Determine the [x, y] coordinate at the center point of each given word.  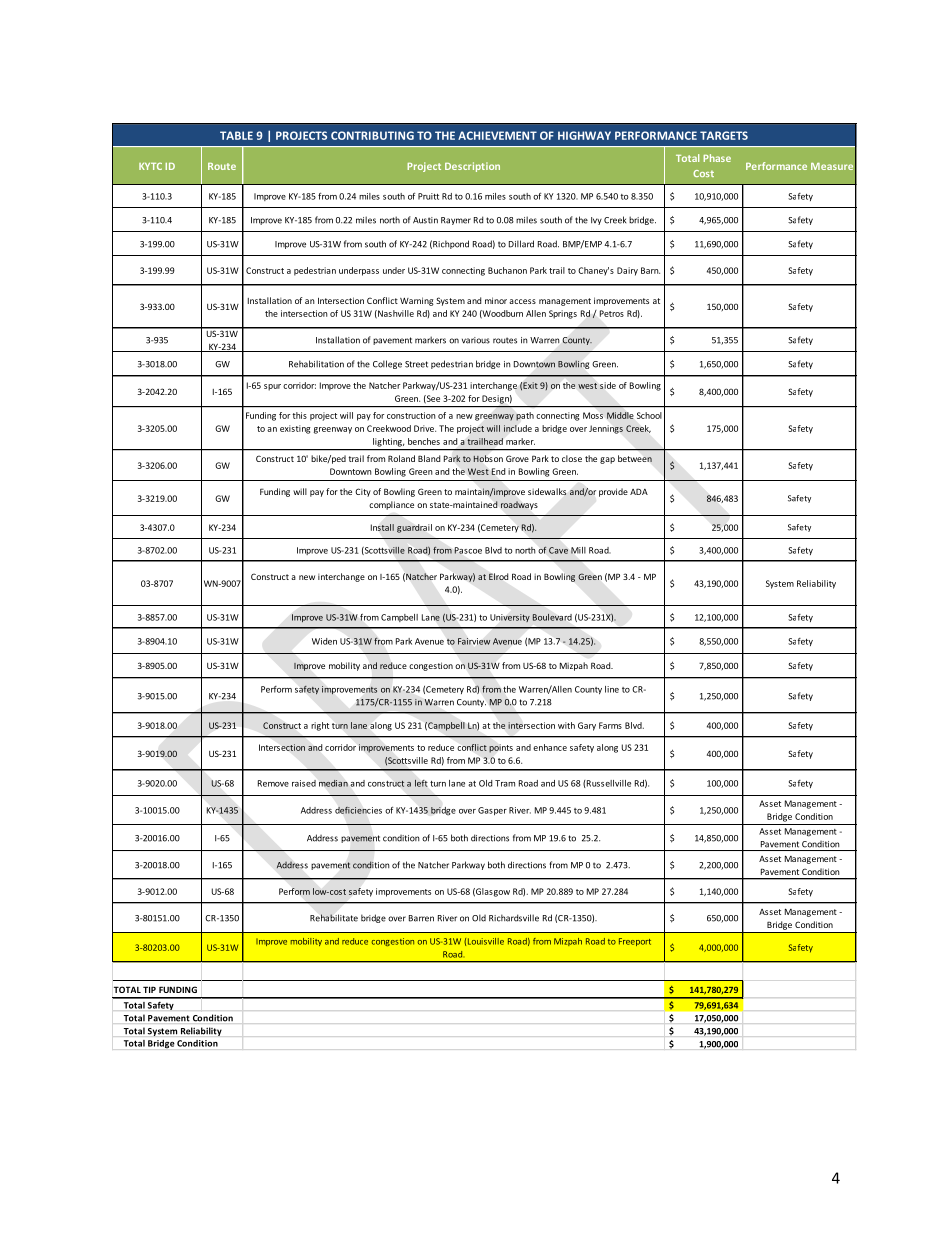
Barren [421, 918]
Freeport [635, 942]
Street [416, 364]
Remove [273, 783]
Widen [324, 641]
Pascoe [468, 550]
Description [472, 167]
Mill [578, 550]
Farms [610, 725]
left [421, 783]
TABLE [236, 135]
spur [272, 387]
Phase [717, 158]
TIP [149, 989]
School [649, 415]
